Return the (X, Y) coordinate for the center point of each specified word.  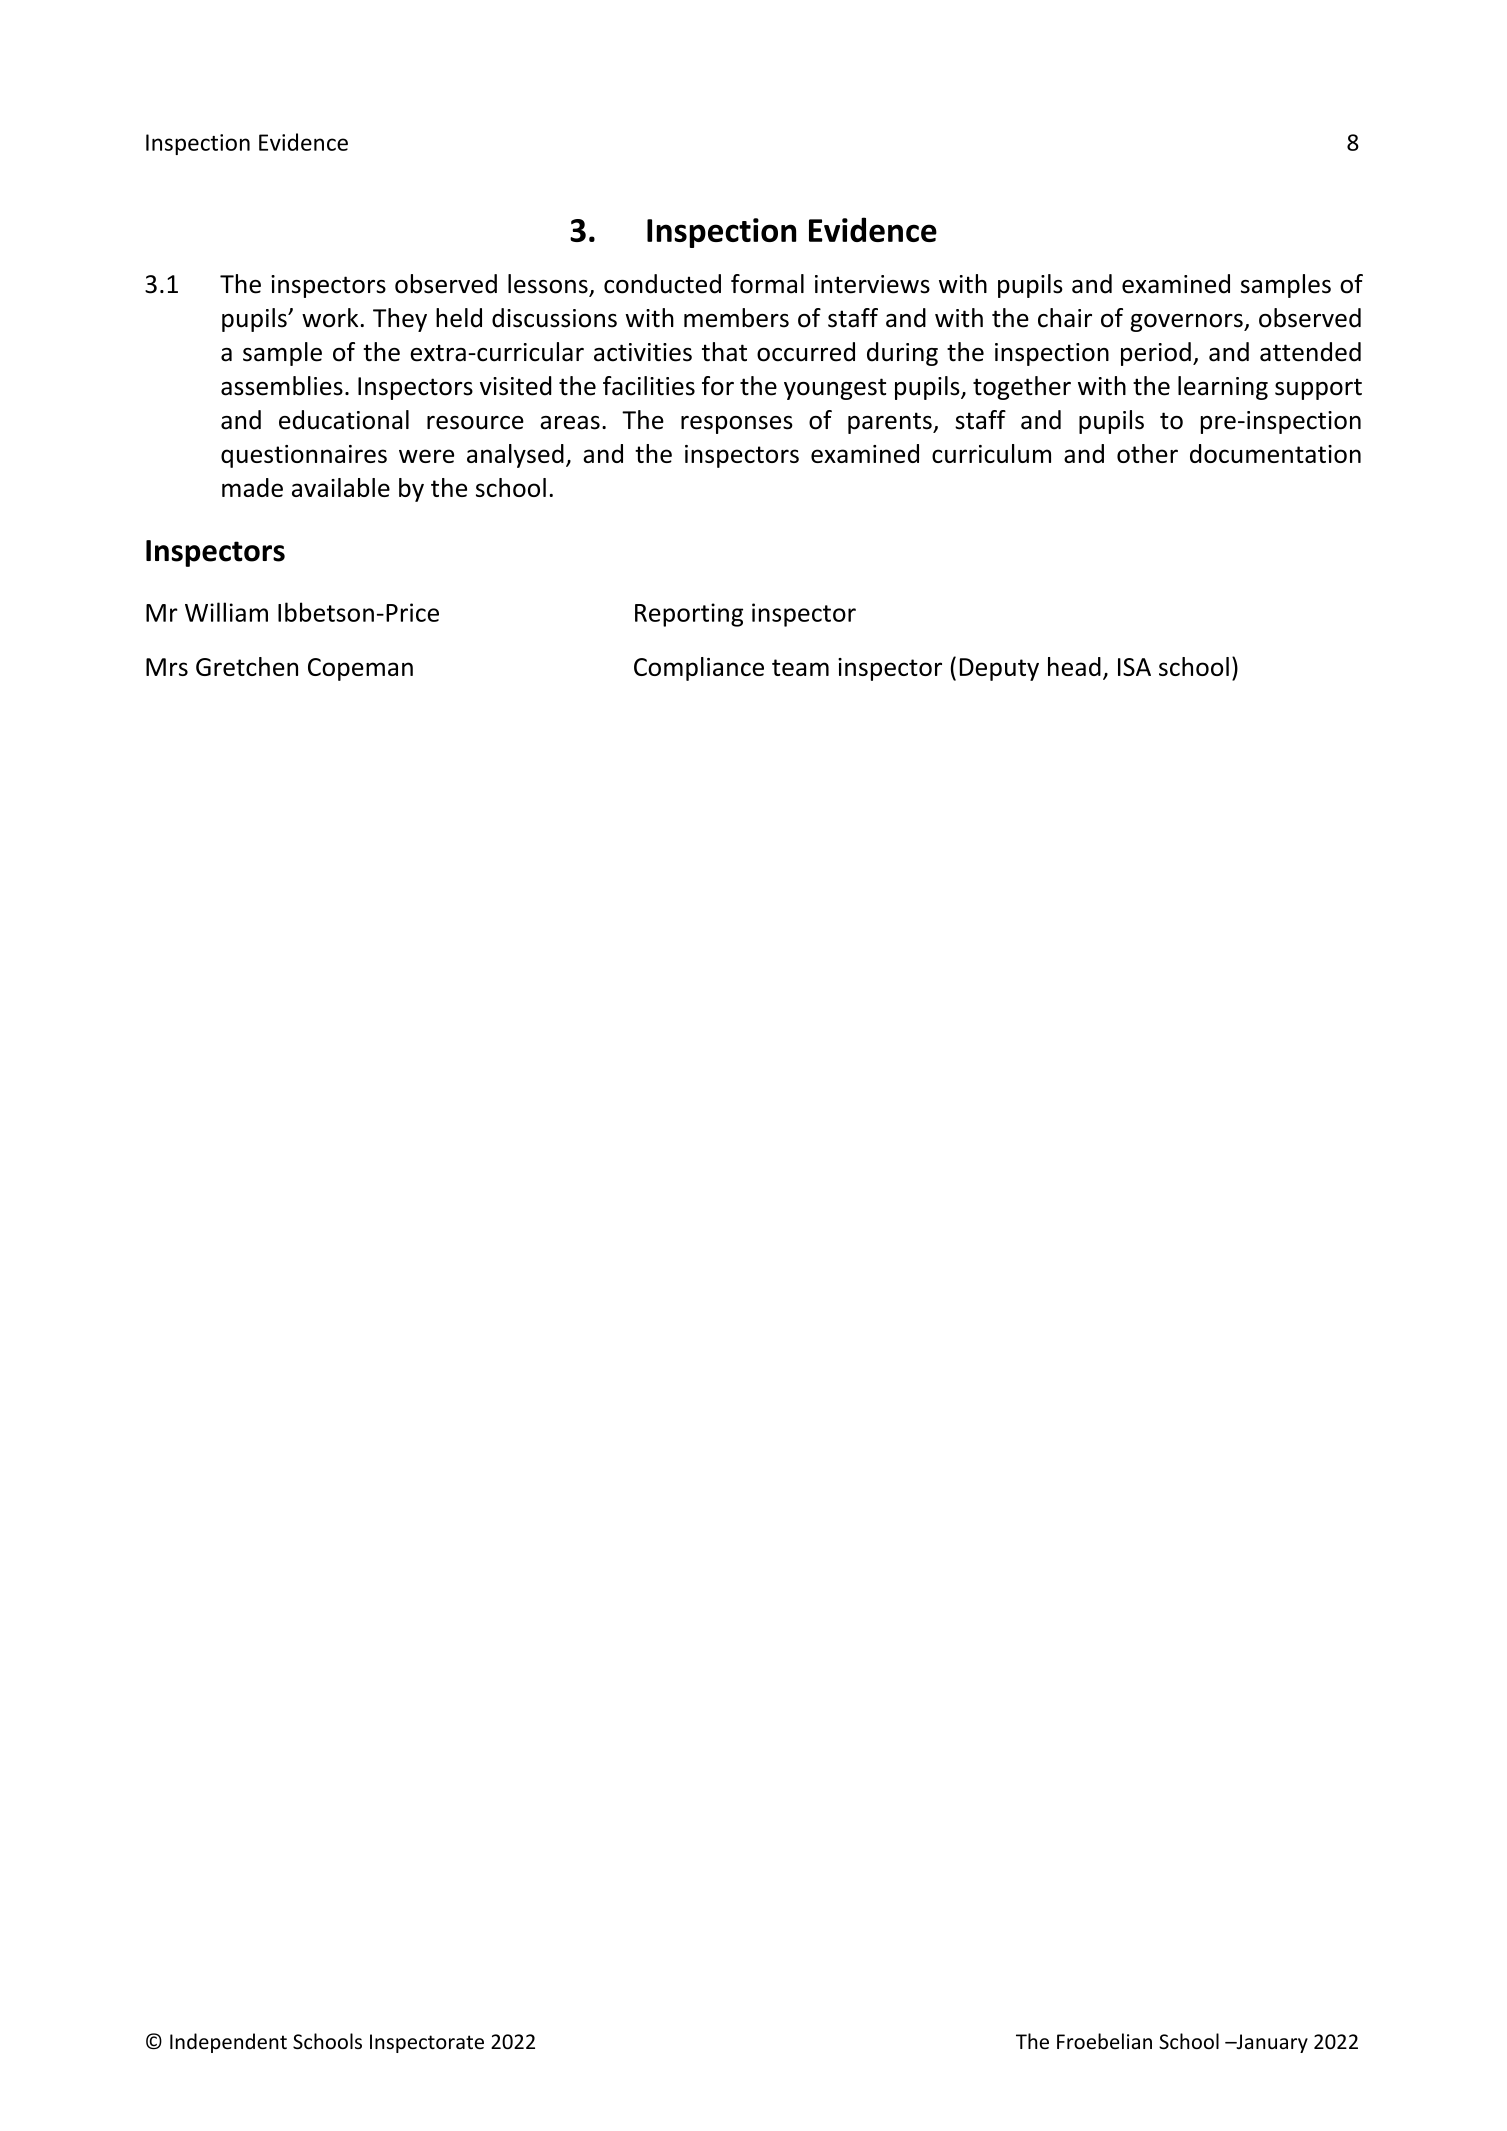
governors (1187, 323)
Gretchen (247, 666)
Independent (228, 2043)
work (330, 318)
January (1271, 2043)
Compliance (699, 669)
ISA (1134, 667)
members (736, 318)
